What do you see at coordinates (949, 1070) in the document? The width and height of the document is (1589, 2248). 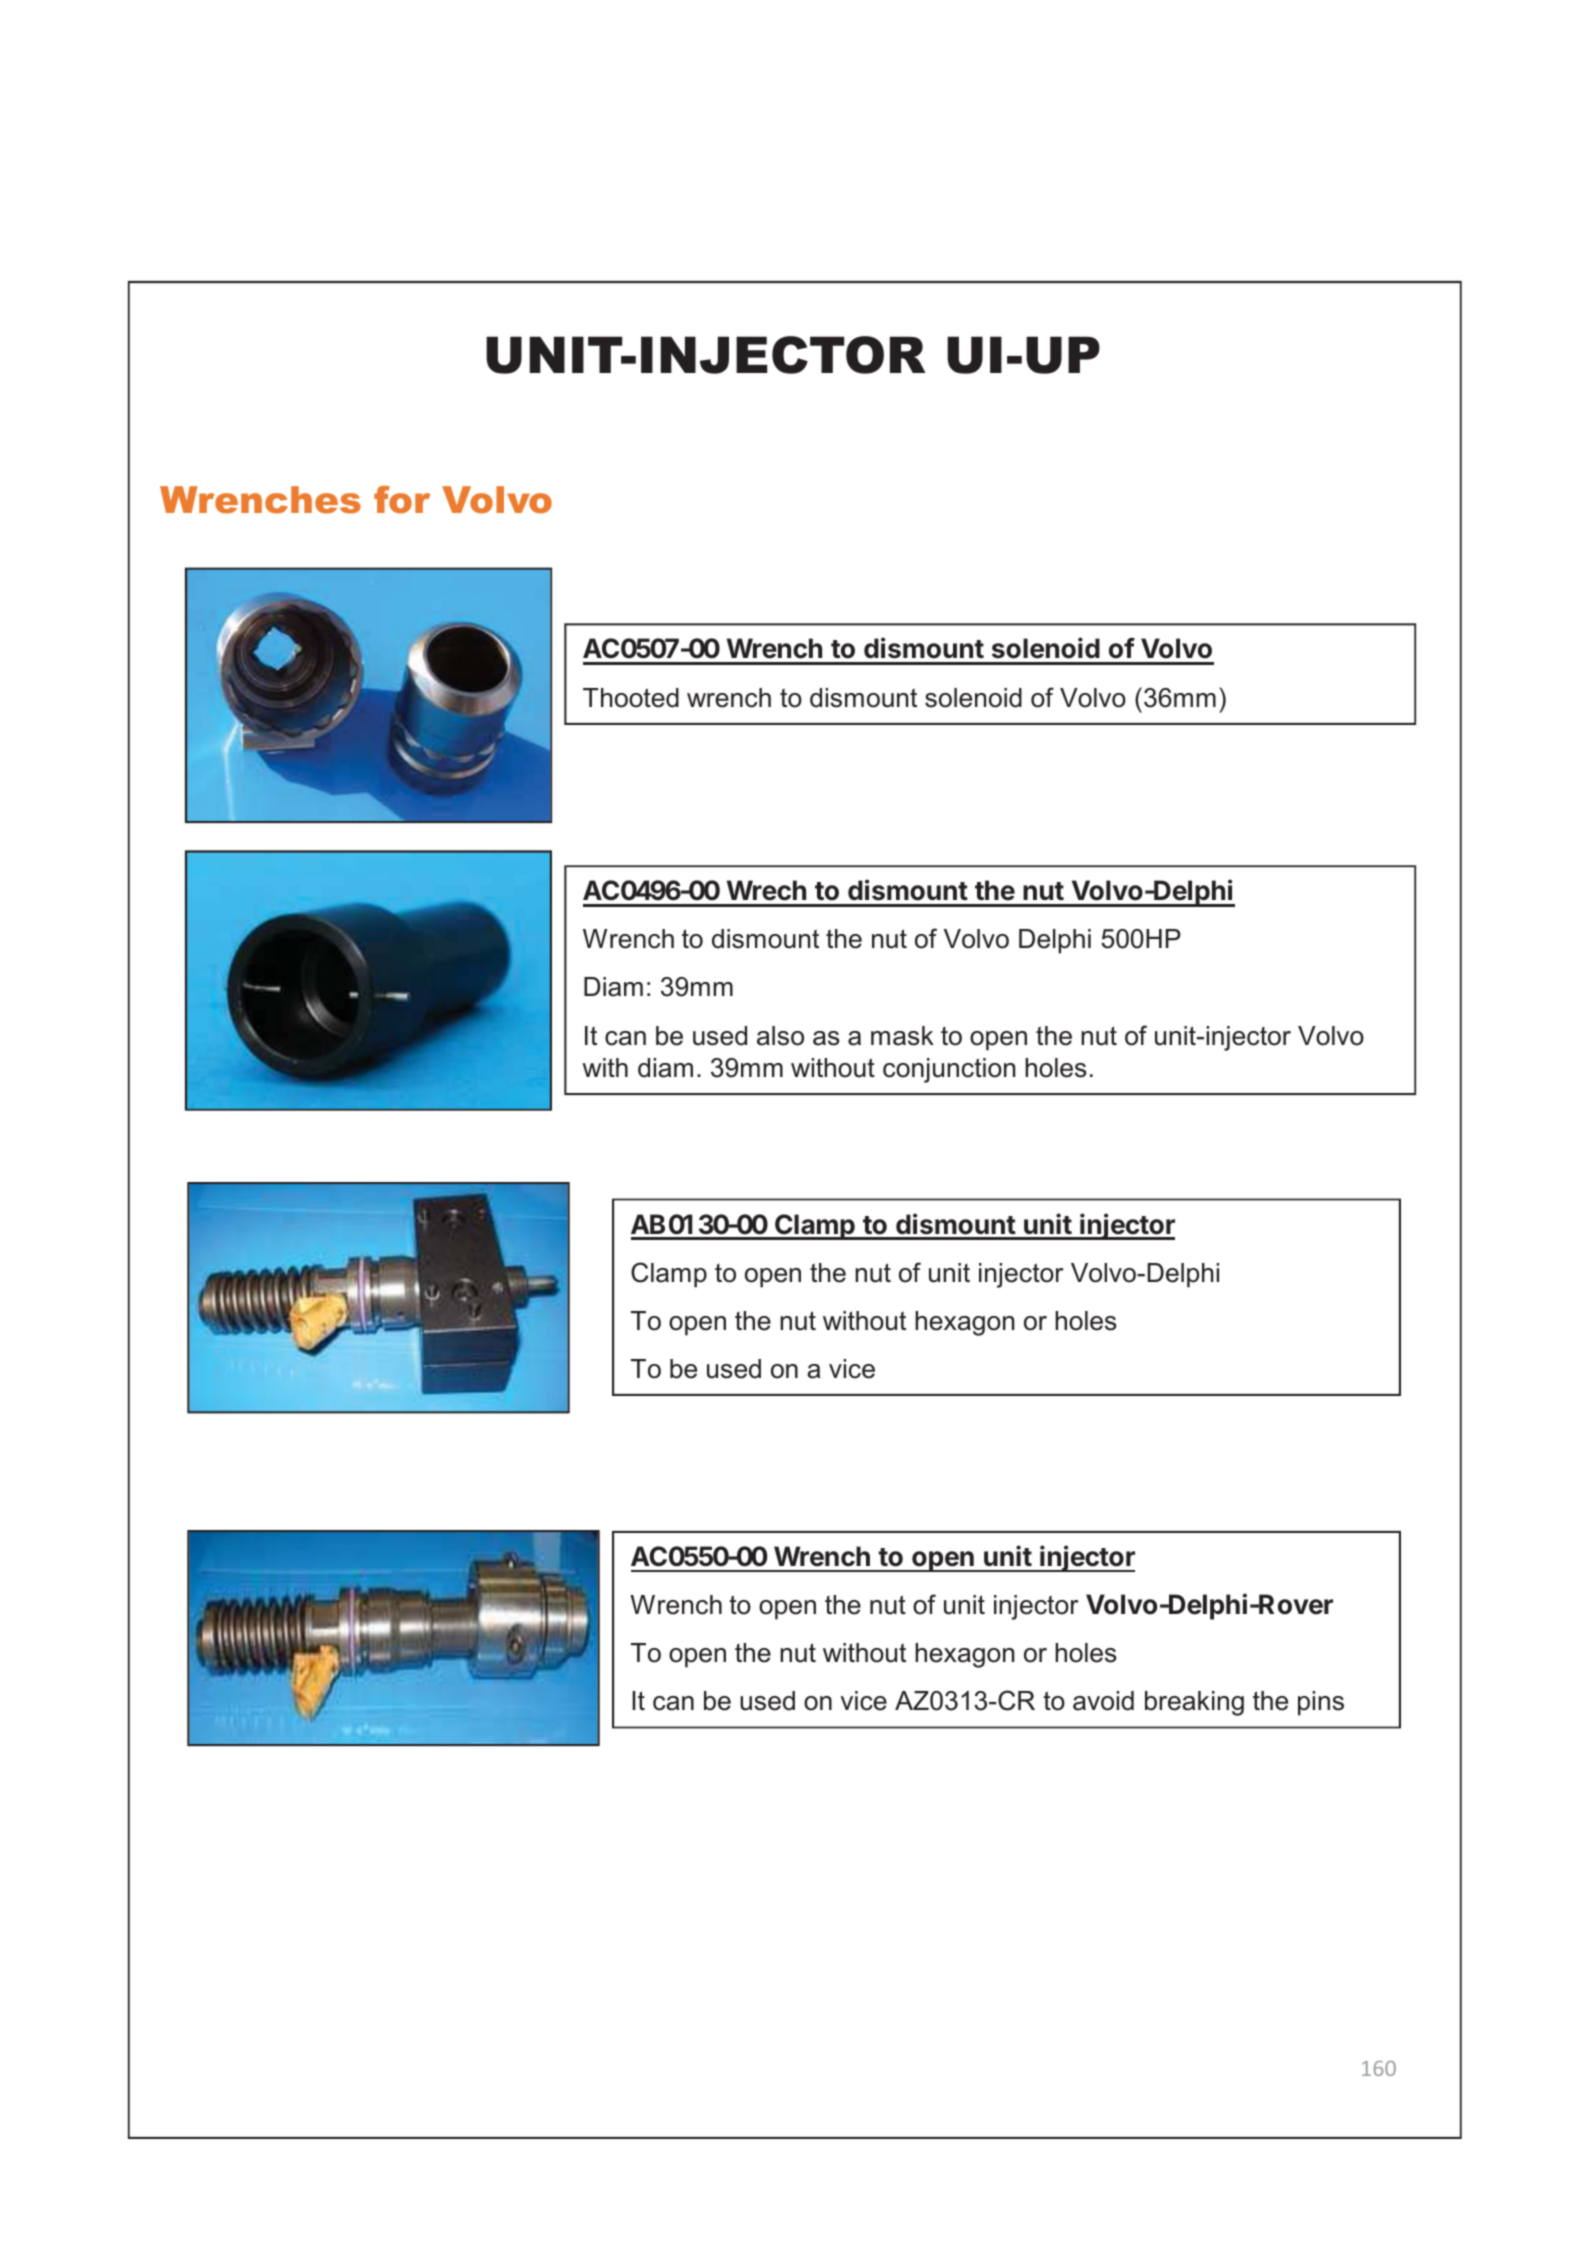 I see `conjunction` at bounding box center [949, 1070].
